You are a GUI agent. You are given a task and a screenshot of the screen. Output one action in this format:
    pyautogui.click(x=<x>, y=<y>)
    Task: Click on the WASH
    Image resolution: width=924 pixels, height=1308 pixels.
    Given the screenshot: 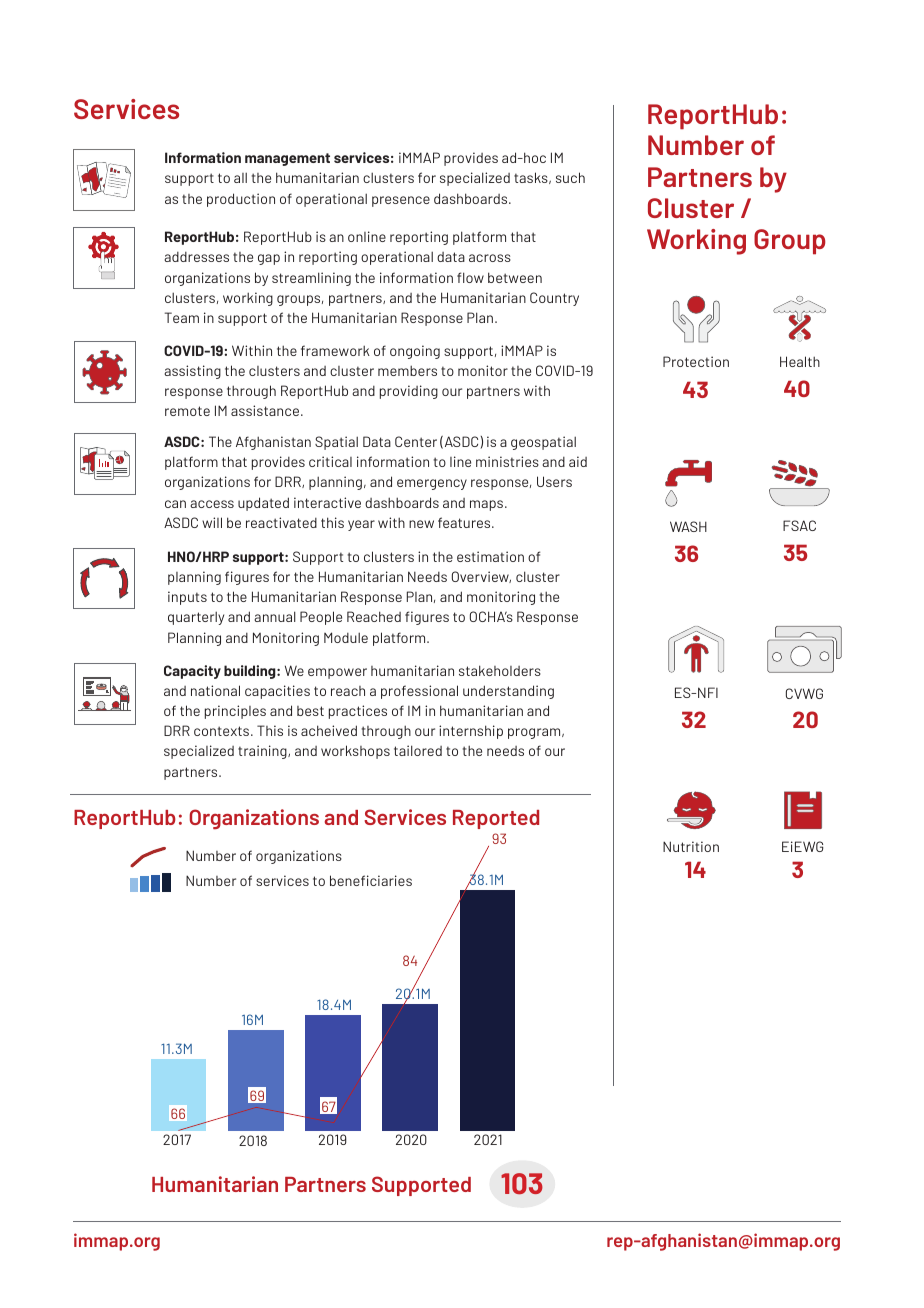 What is the action you would take?
    pyautogui.click(x=688, y=526)
